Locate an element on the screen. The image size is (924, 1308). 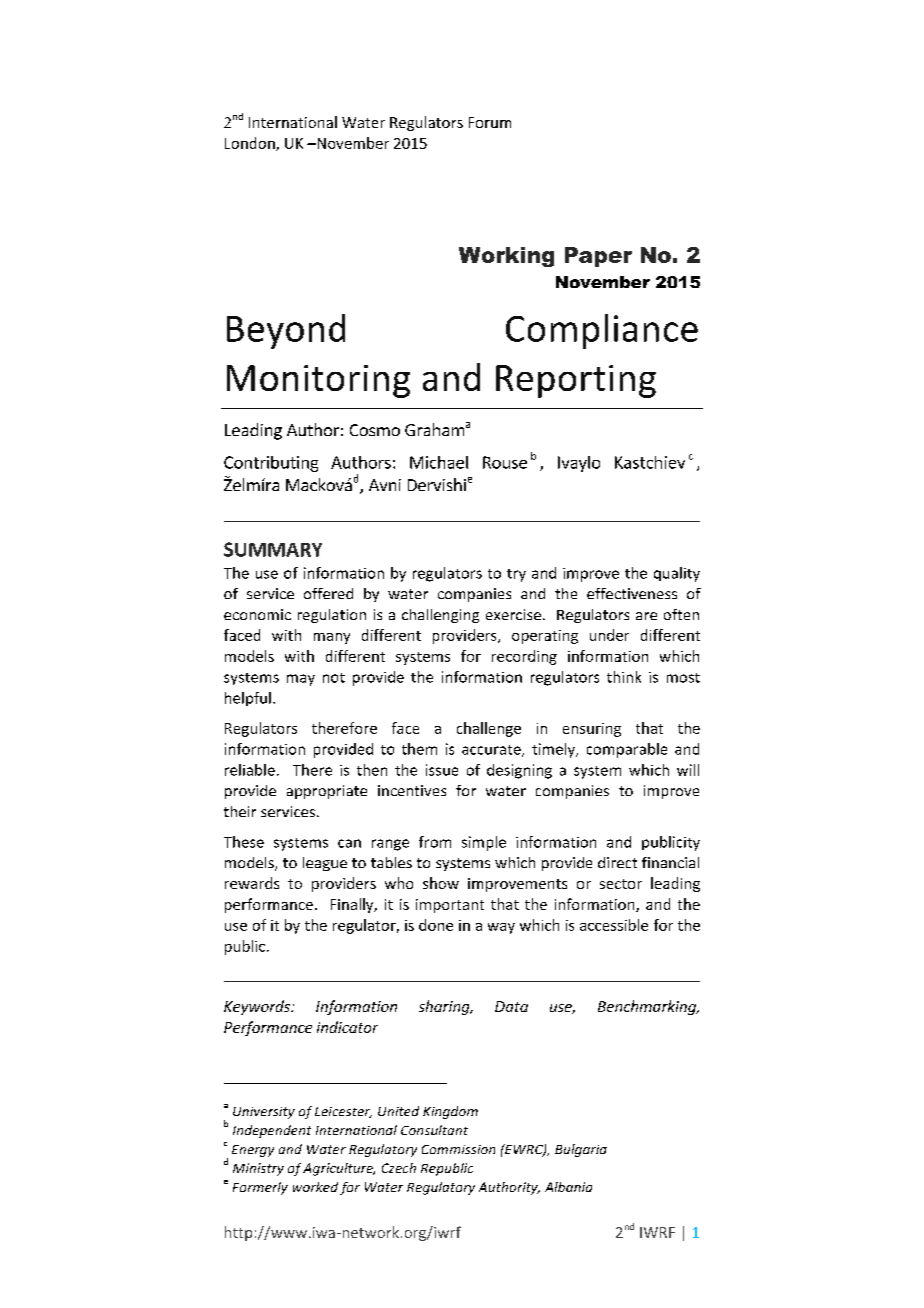
Paper is located at coordinates (598, 257).
